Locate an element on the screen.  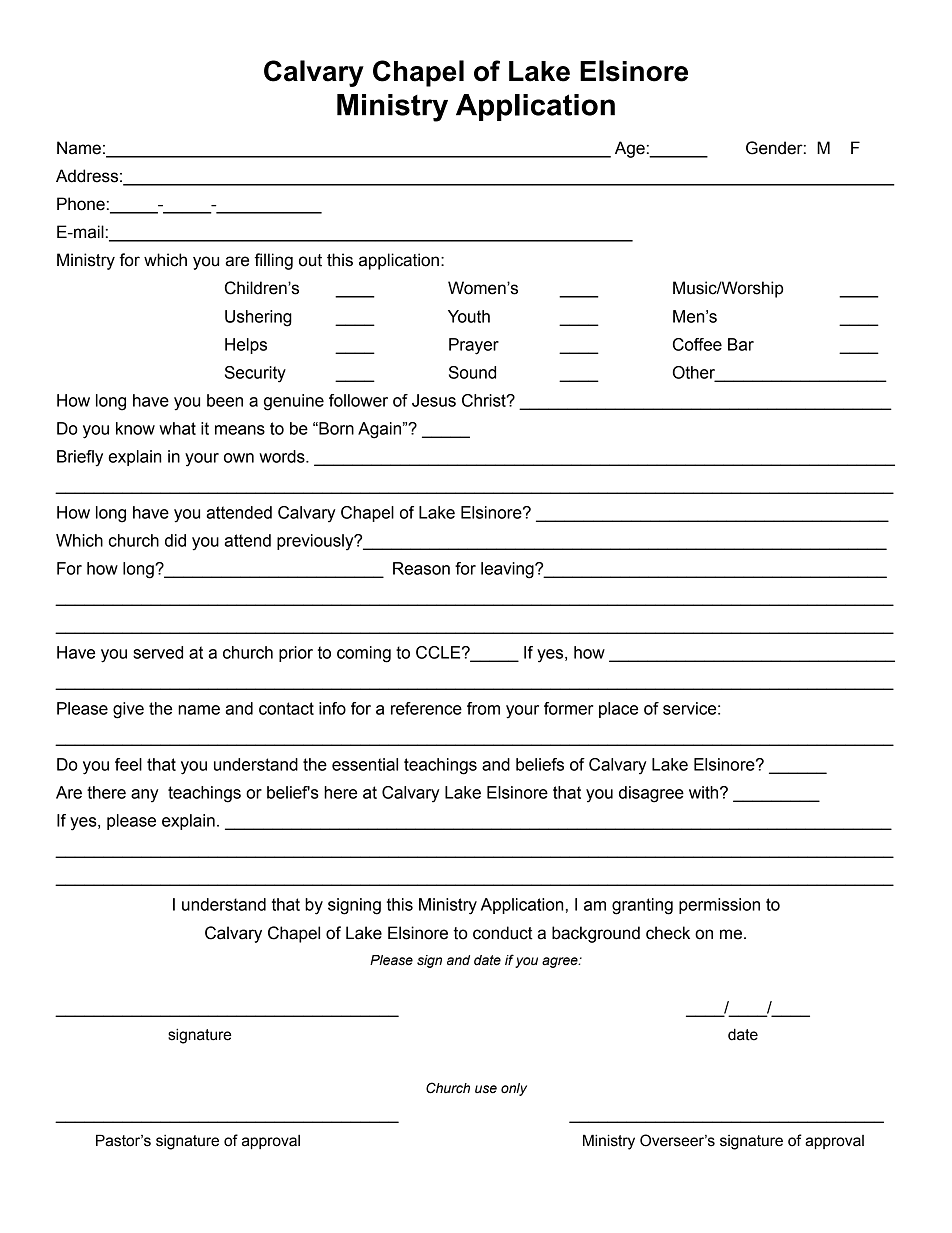
Youth is located at coordinates (469, 316).
